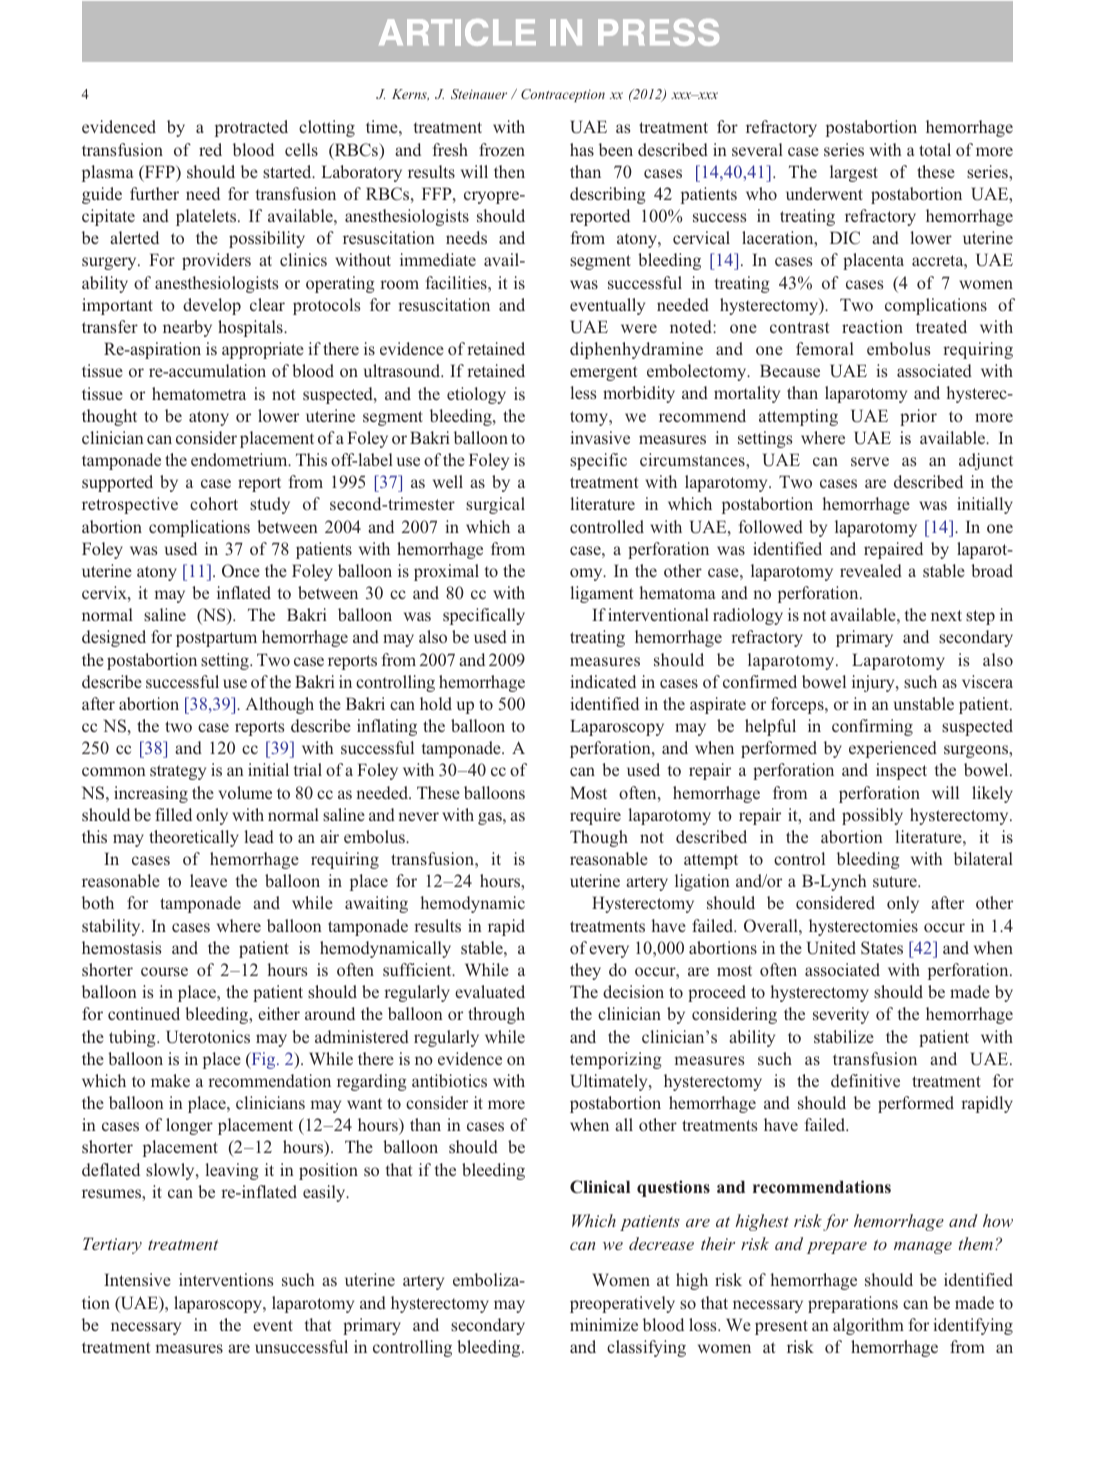  I want to click on minimize, so click(604, 1324).
